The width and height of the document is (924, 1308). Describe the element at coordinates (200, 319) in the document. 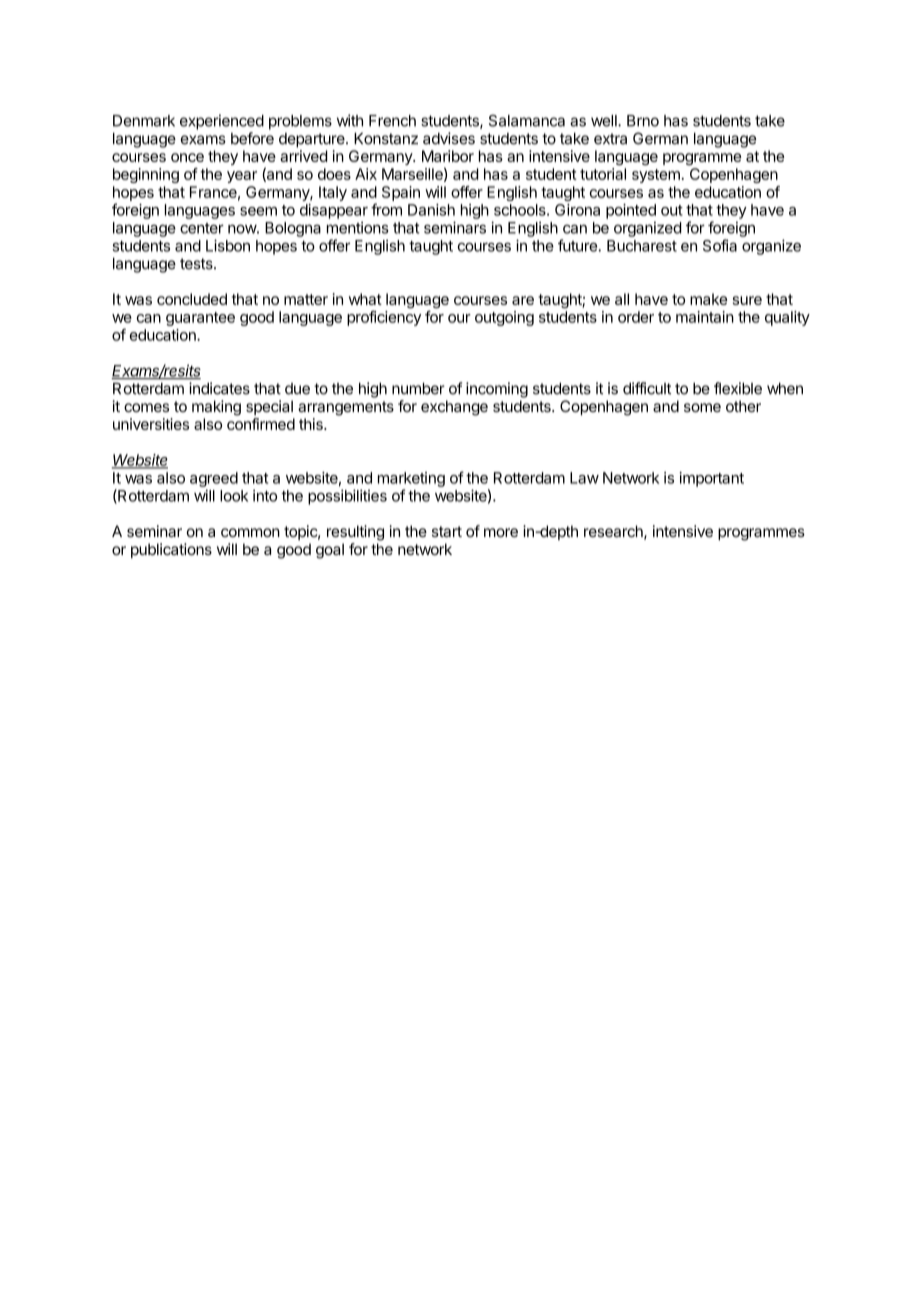

I see `guarantee` at that location.
